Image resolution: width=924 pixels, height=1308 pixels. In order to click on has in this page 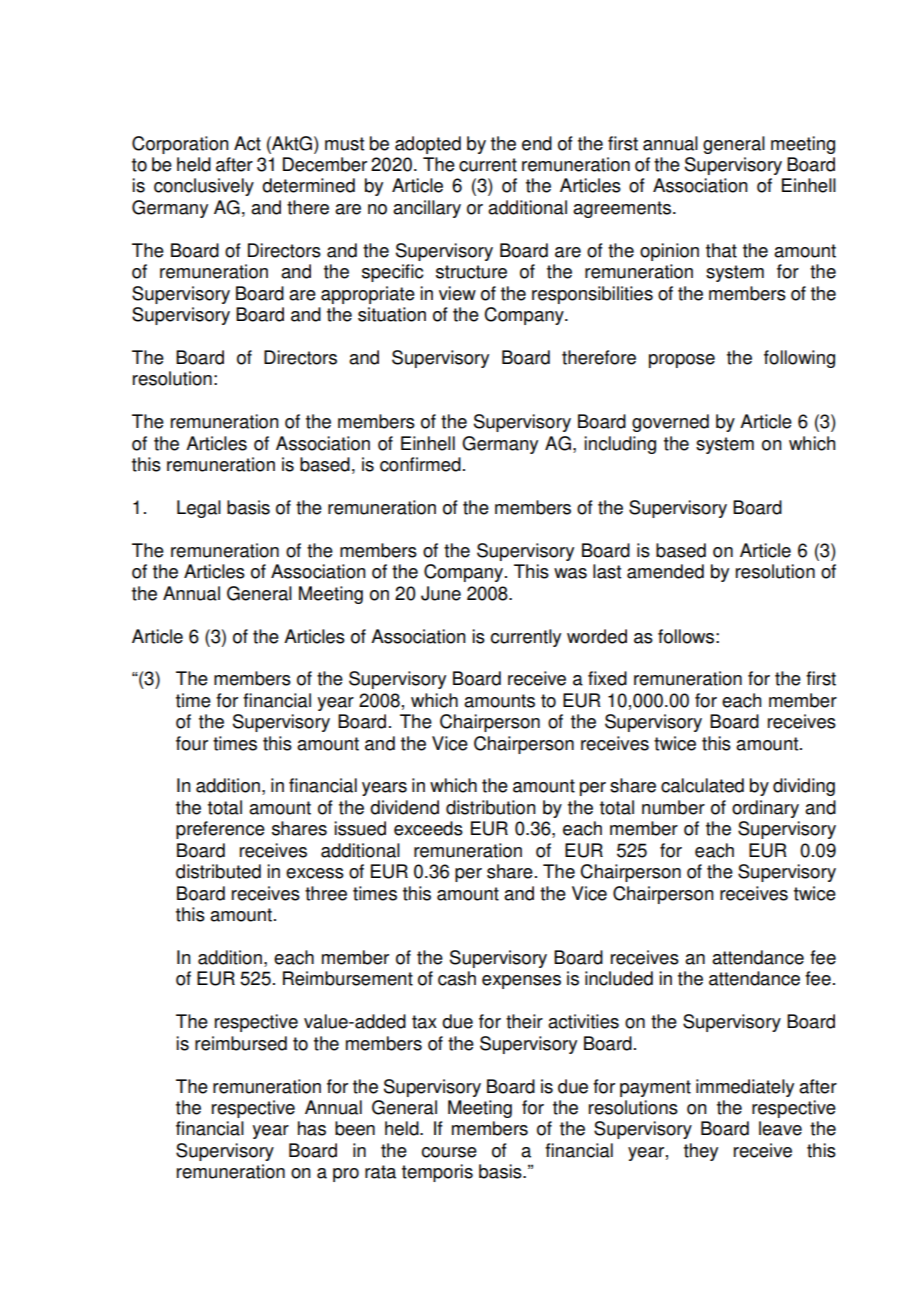, I will do `click(312, 1128)`.
